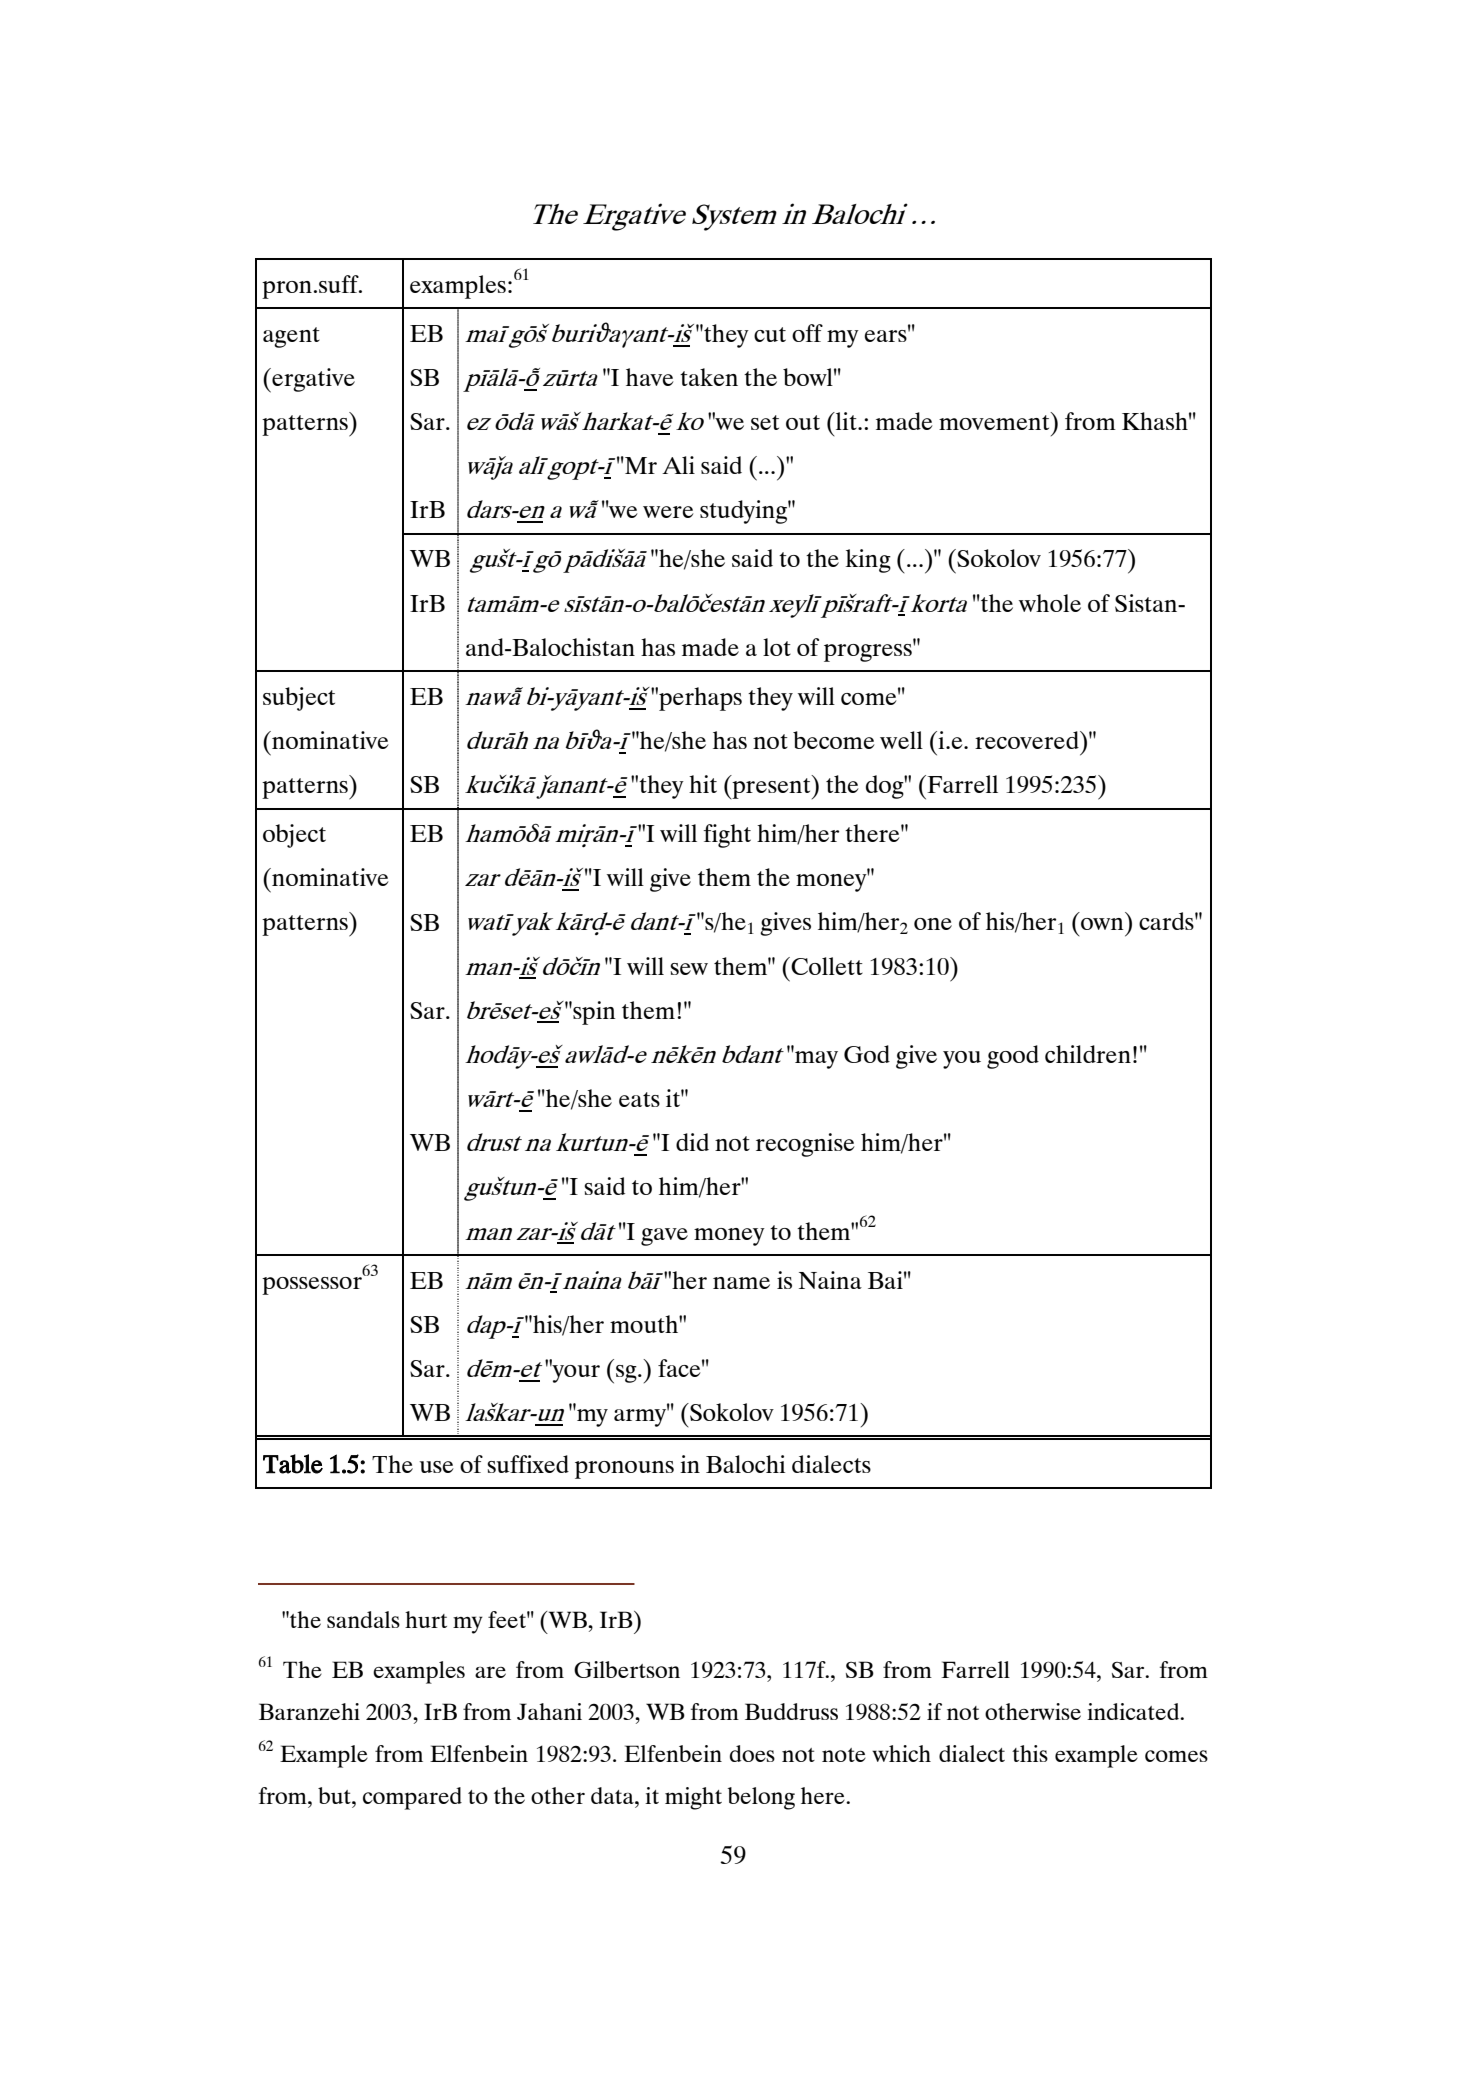 The width and height of the screenshot is (1466, 2075). I want to click on taken, so click(709, 377).
